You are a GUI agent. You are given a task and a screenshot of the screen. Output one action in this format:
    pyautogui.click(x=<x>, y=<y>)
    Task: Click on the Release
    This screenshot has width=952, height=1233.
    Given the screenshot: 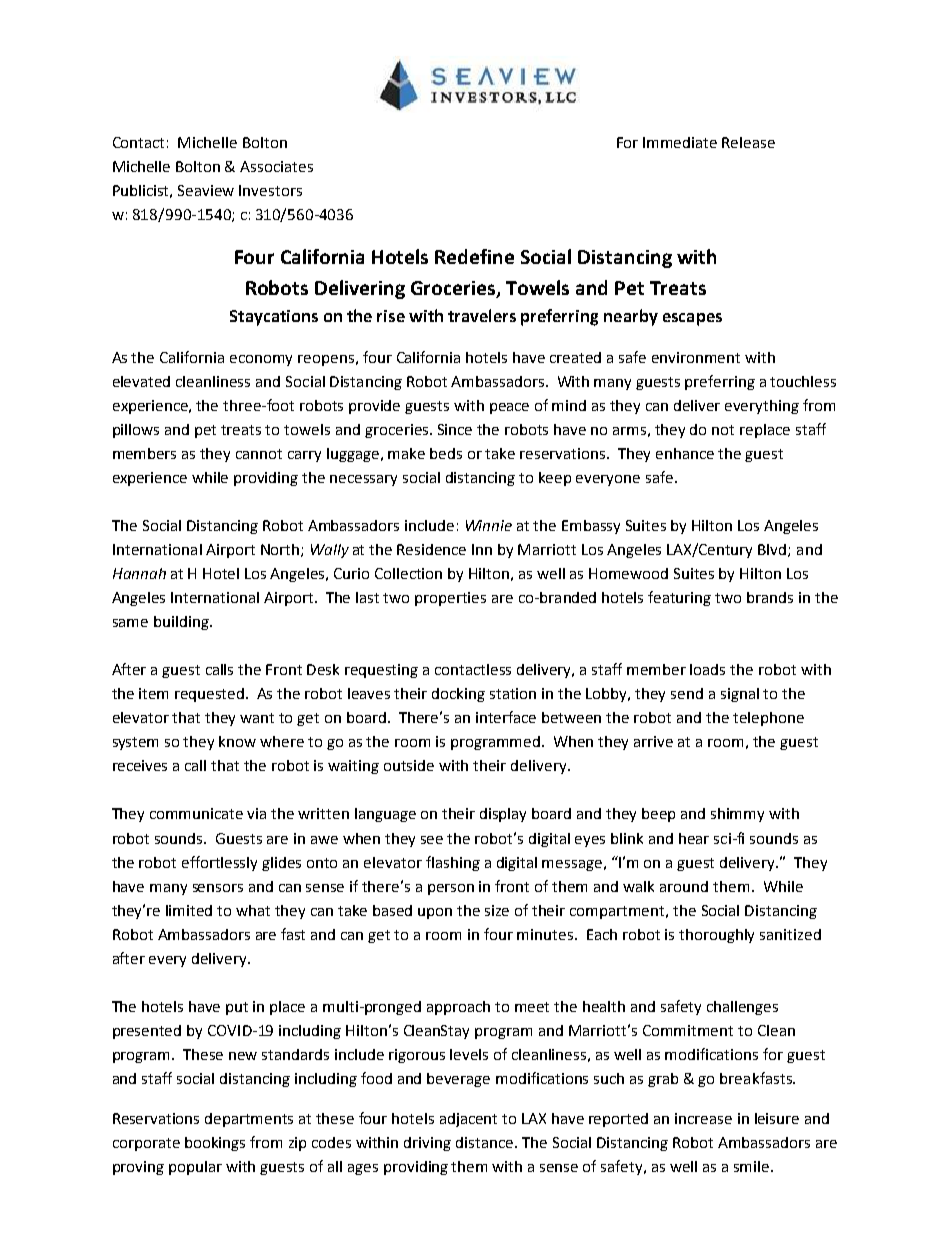 What is the action you would take?
    pyautogui.click(x=748, y=142)
